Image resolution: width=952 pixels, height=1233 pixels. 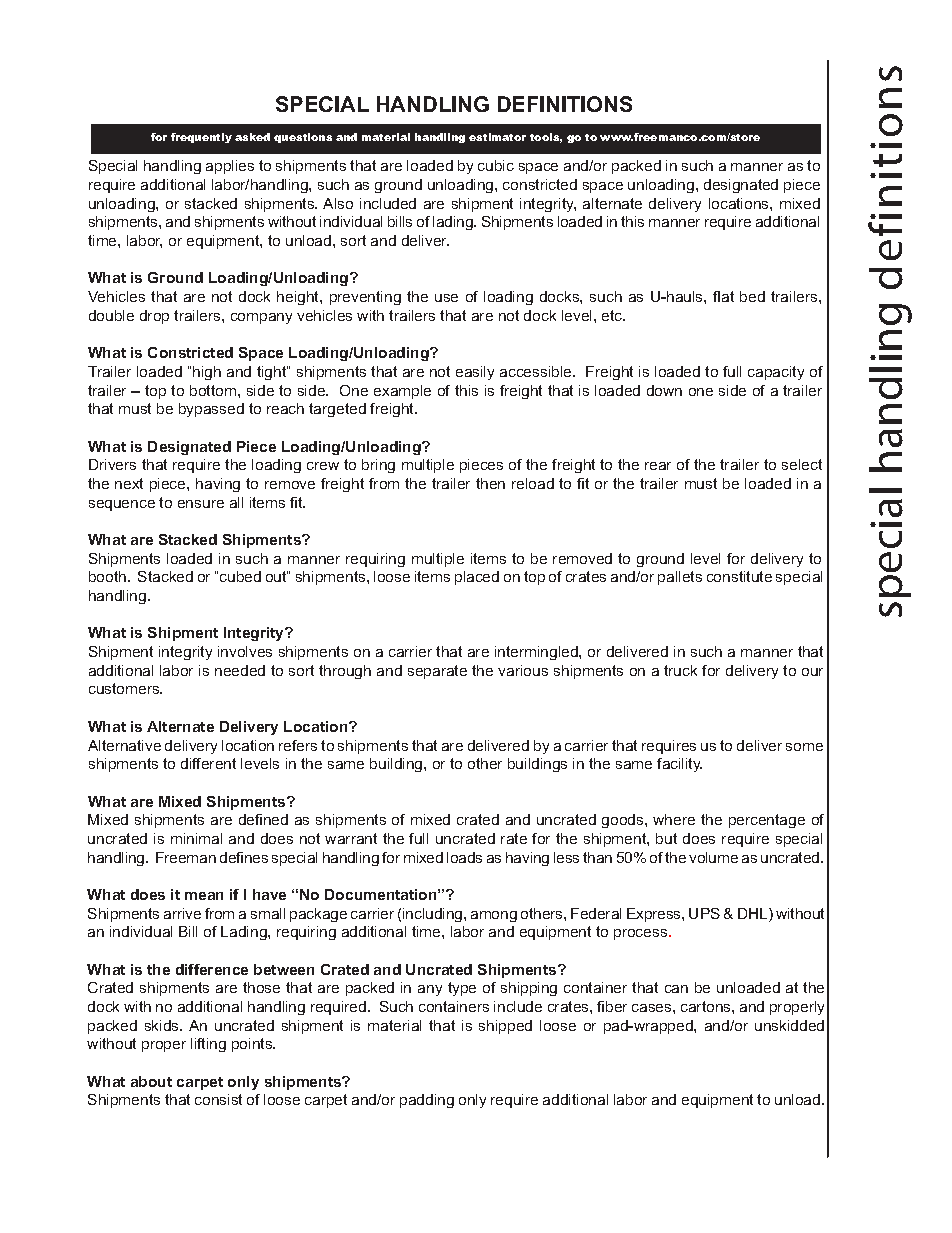 What do you see at coordinates (208, 1045) in the page?
I see `lifting` at bounding box center [208, 1045].
